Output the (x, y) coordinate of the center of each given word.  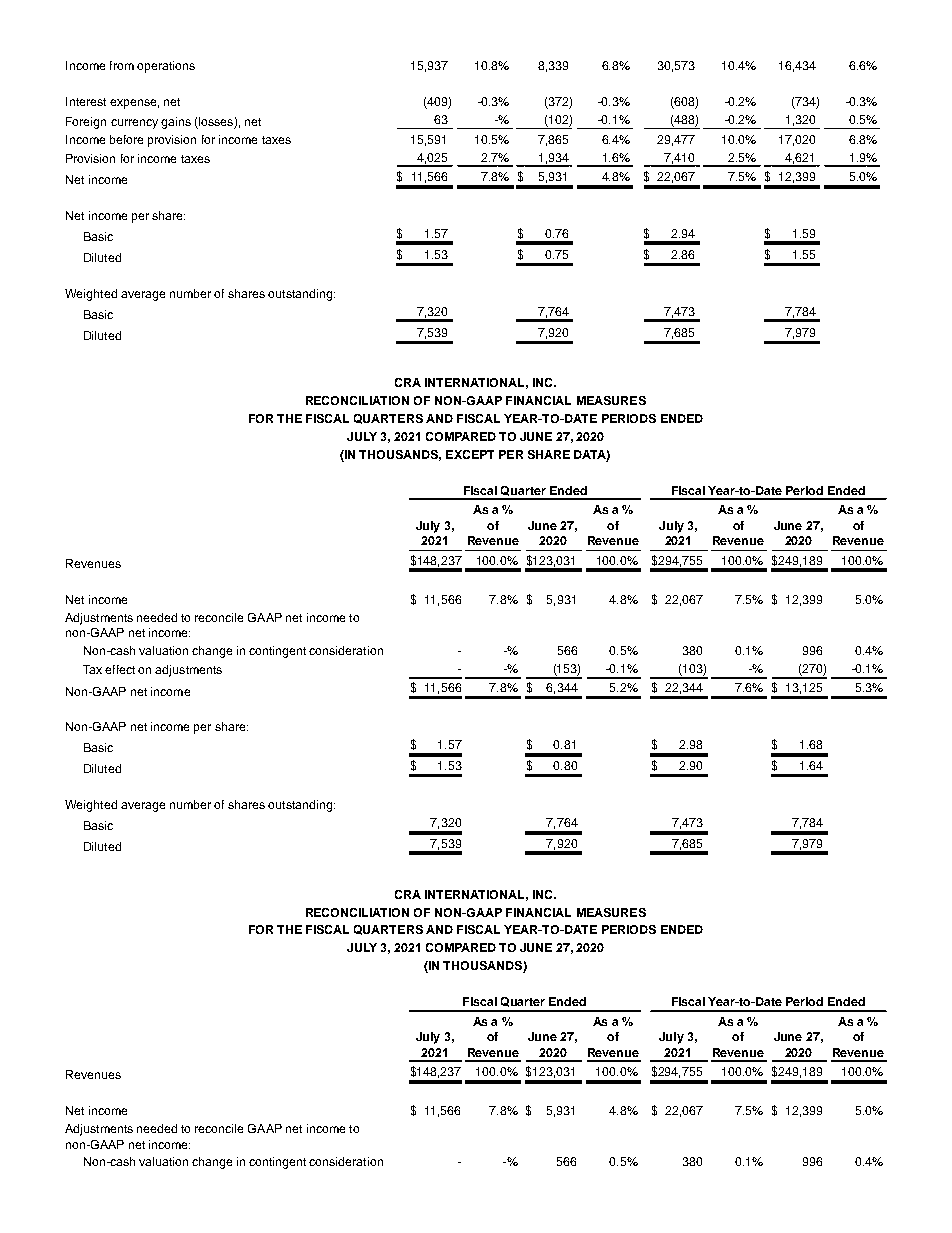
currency (134, 124)
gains (176, 123)
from (122, 65)
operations (166, 67)
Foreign (86, 123)
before (126, 139)
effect (120, 669)
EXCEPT (470, 454)
